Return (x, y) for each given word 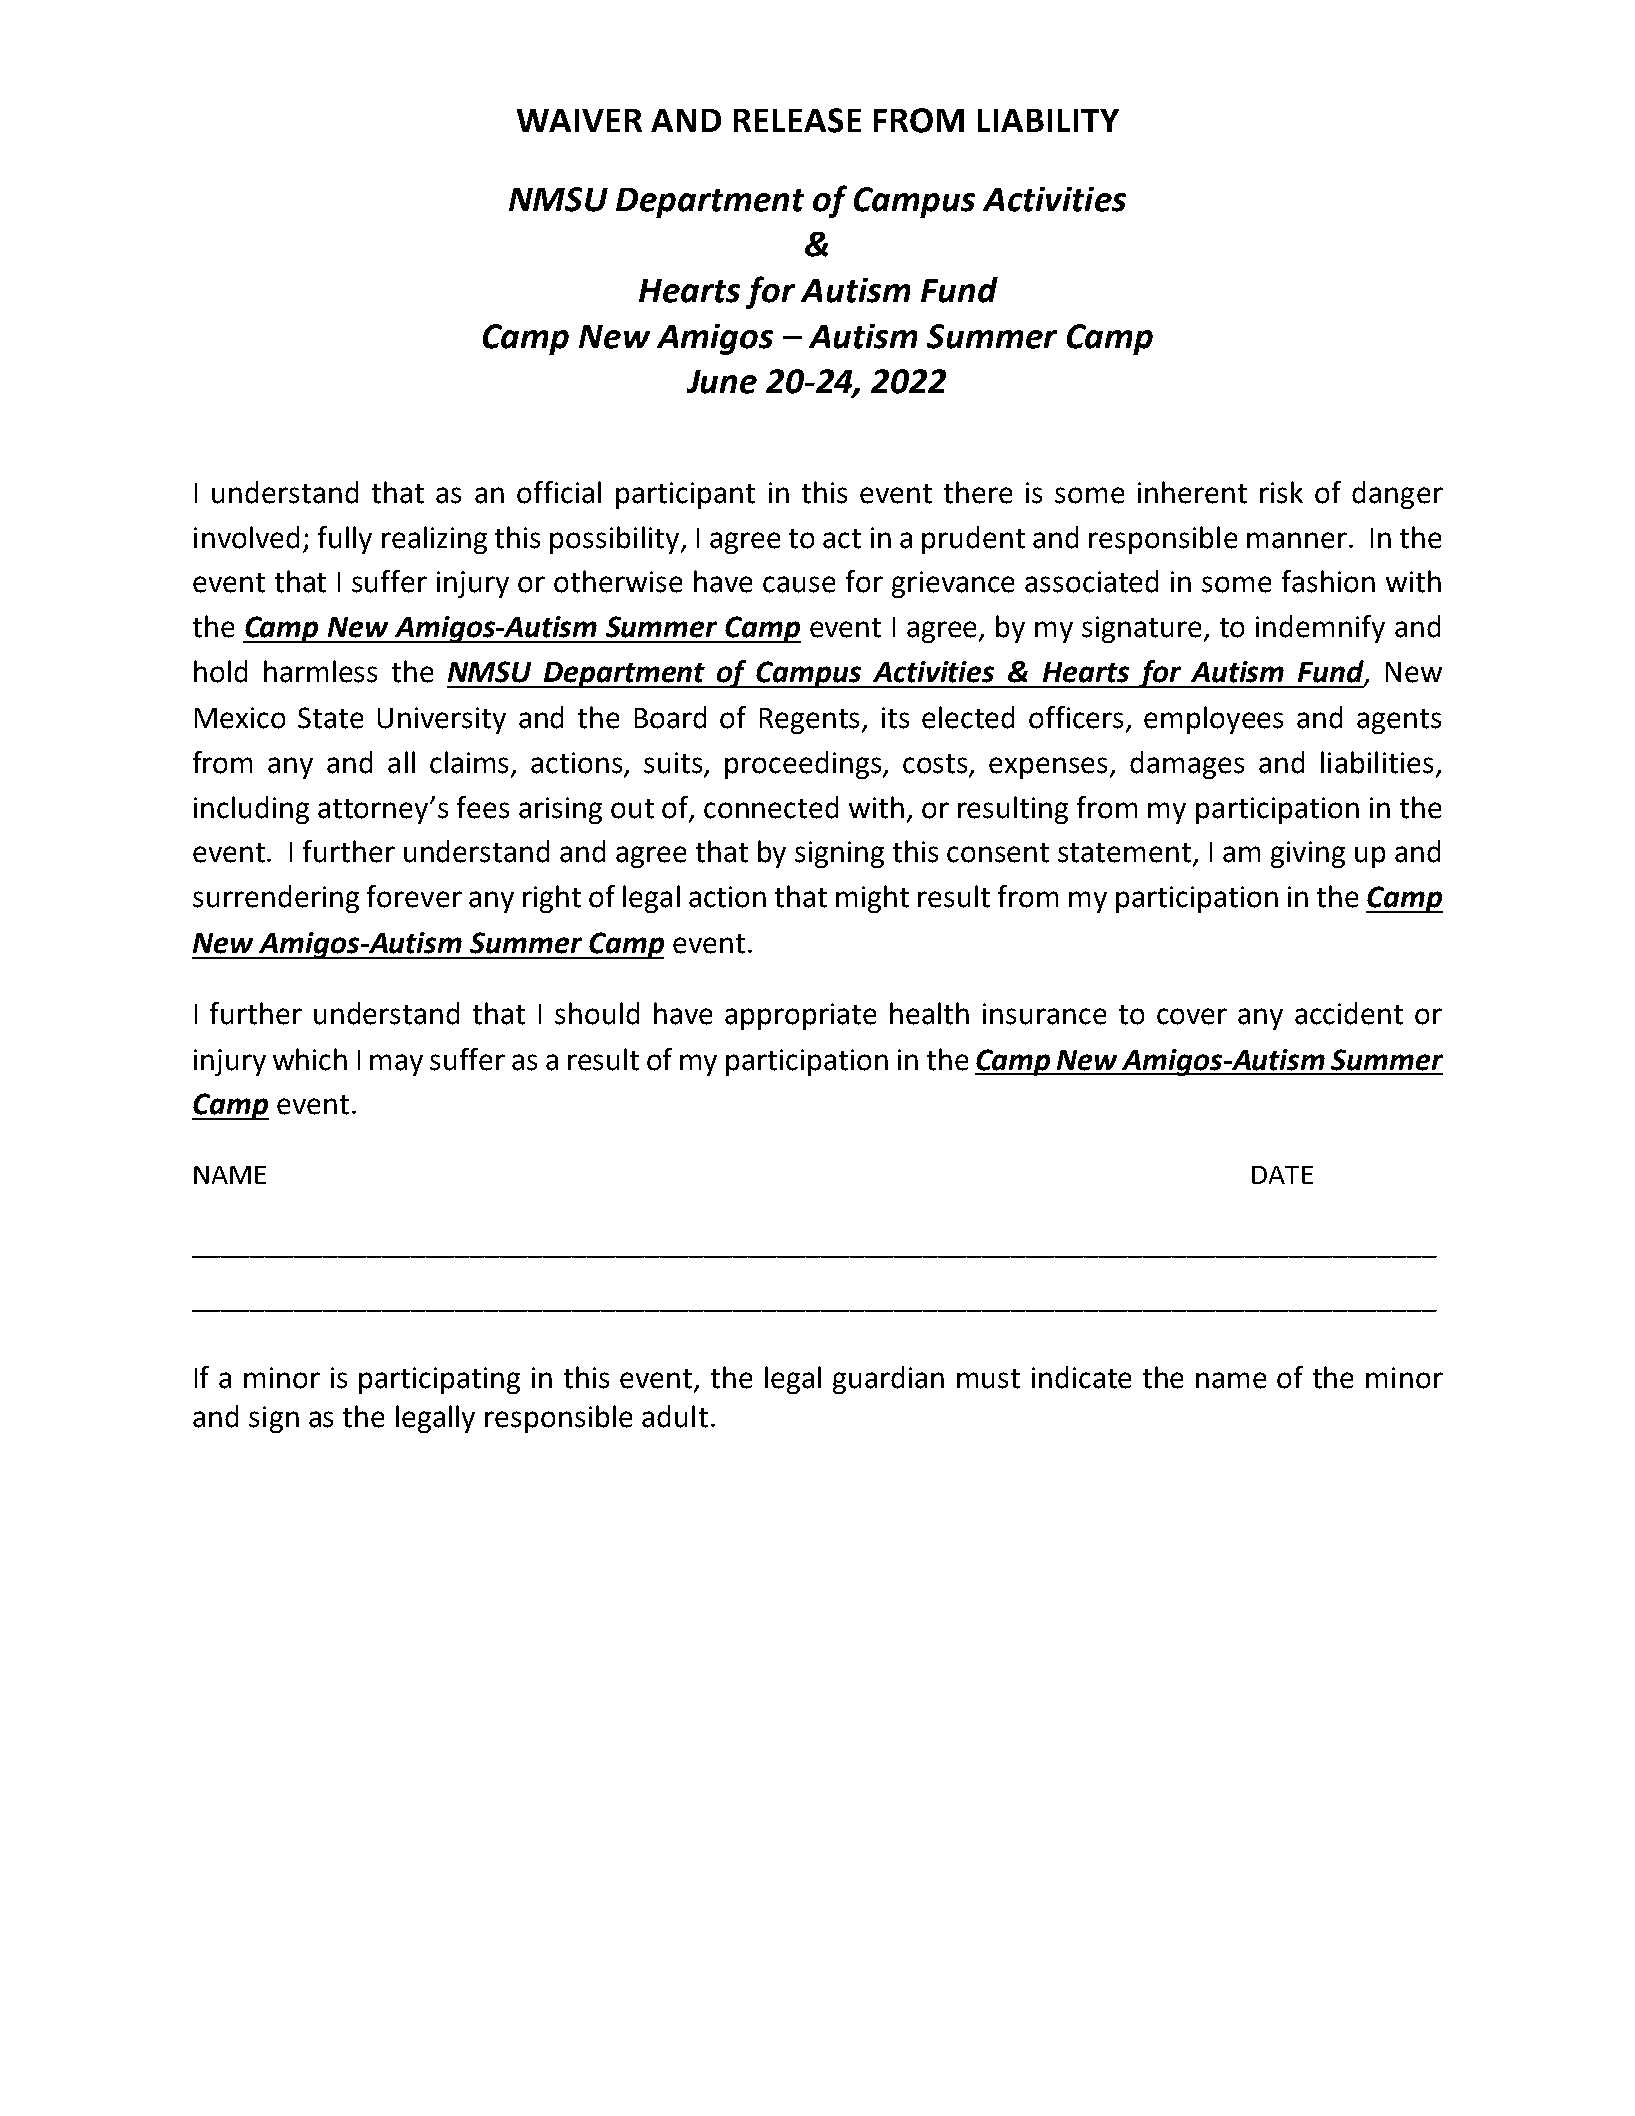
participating (439, 1380)
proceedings (804, 765)
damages (1187, 765)
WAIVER (579, 120)
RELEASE (797, 120)
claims (469, 762)
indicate (1081, 1377)
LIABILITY (1048, 120)
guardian (888, 1380)
